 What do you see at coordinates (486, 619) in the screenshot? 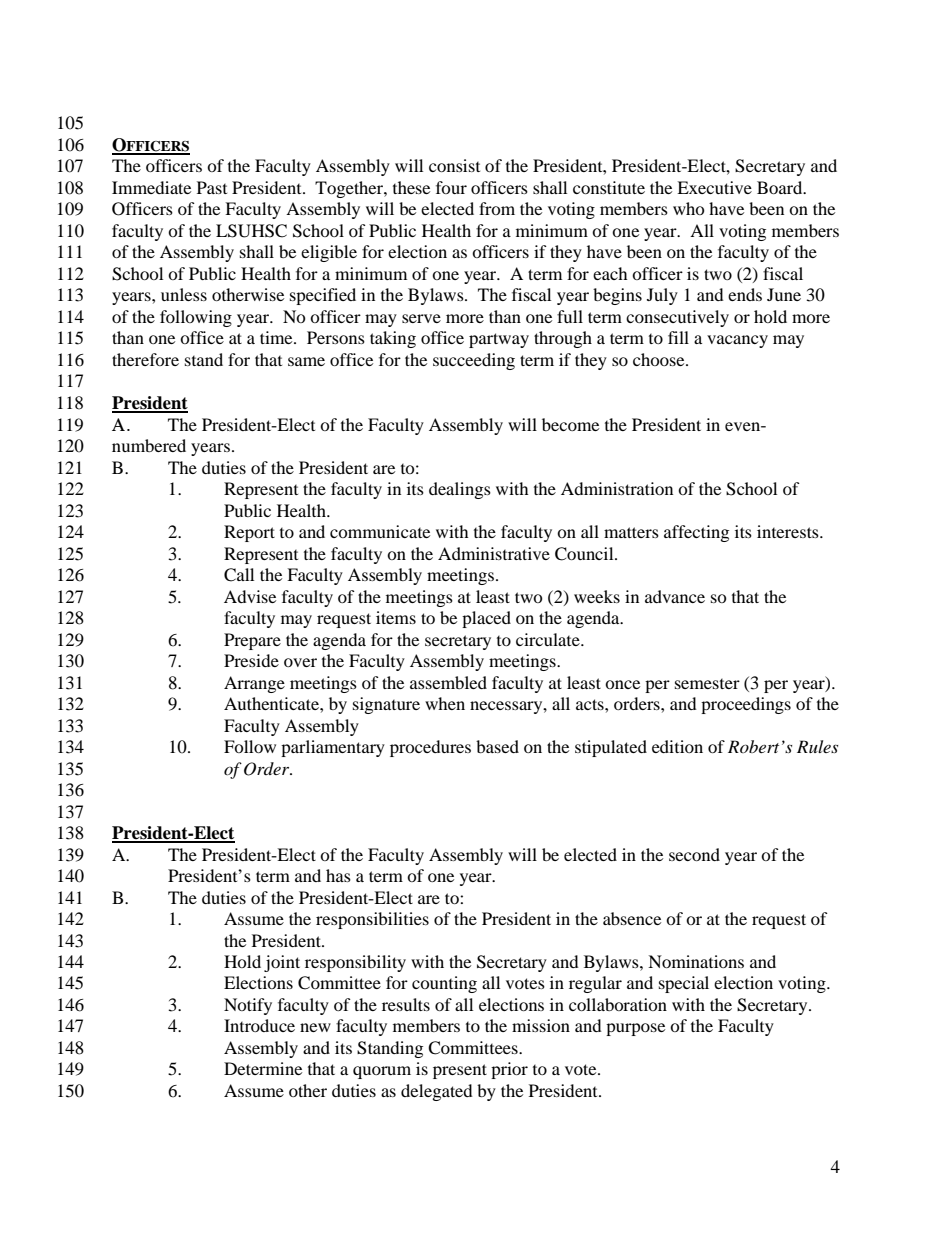
I see `placed` at bounding box center [486, 619].
